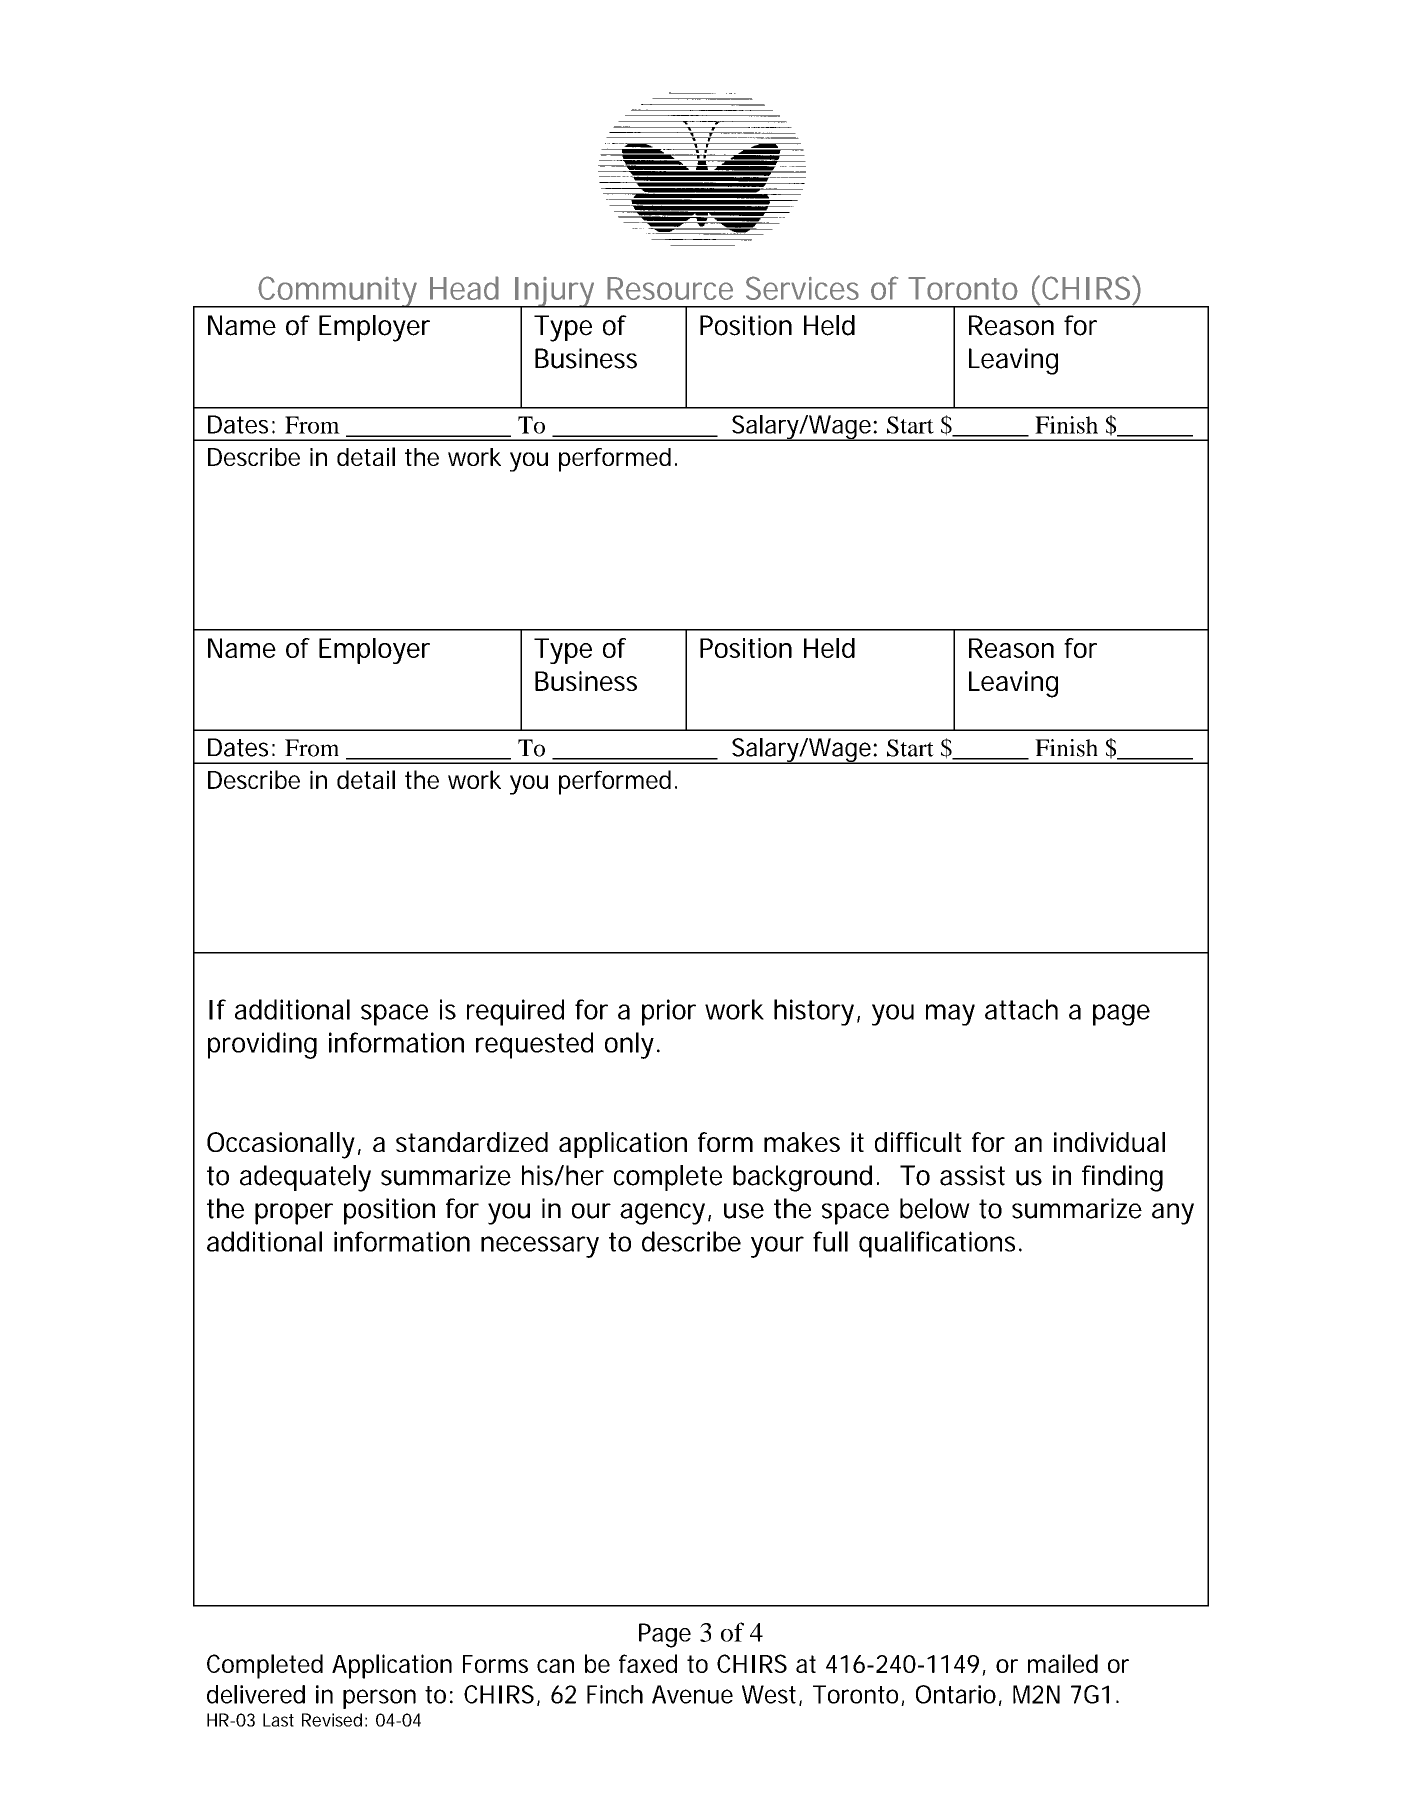 The height and width of the page is (1813, 1401). What do you see at coordinates (1021, 1009) in the page?
I see `attach` at bounding box center [1021, 1009].
